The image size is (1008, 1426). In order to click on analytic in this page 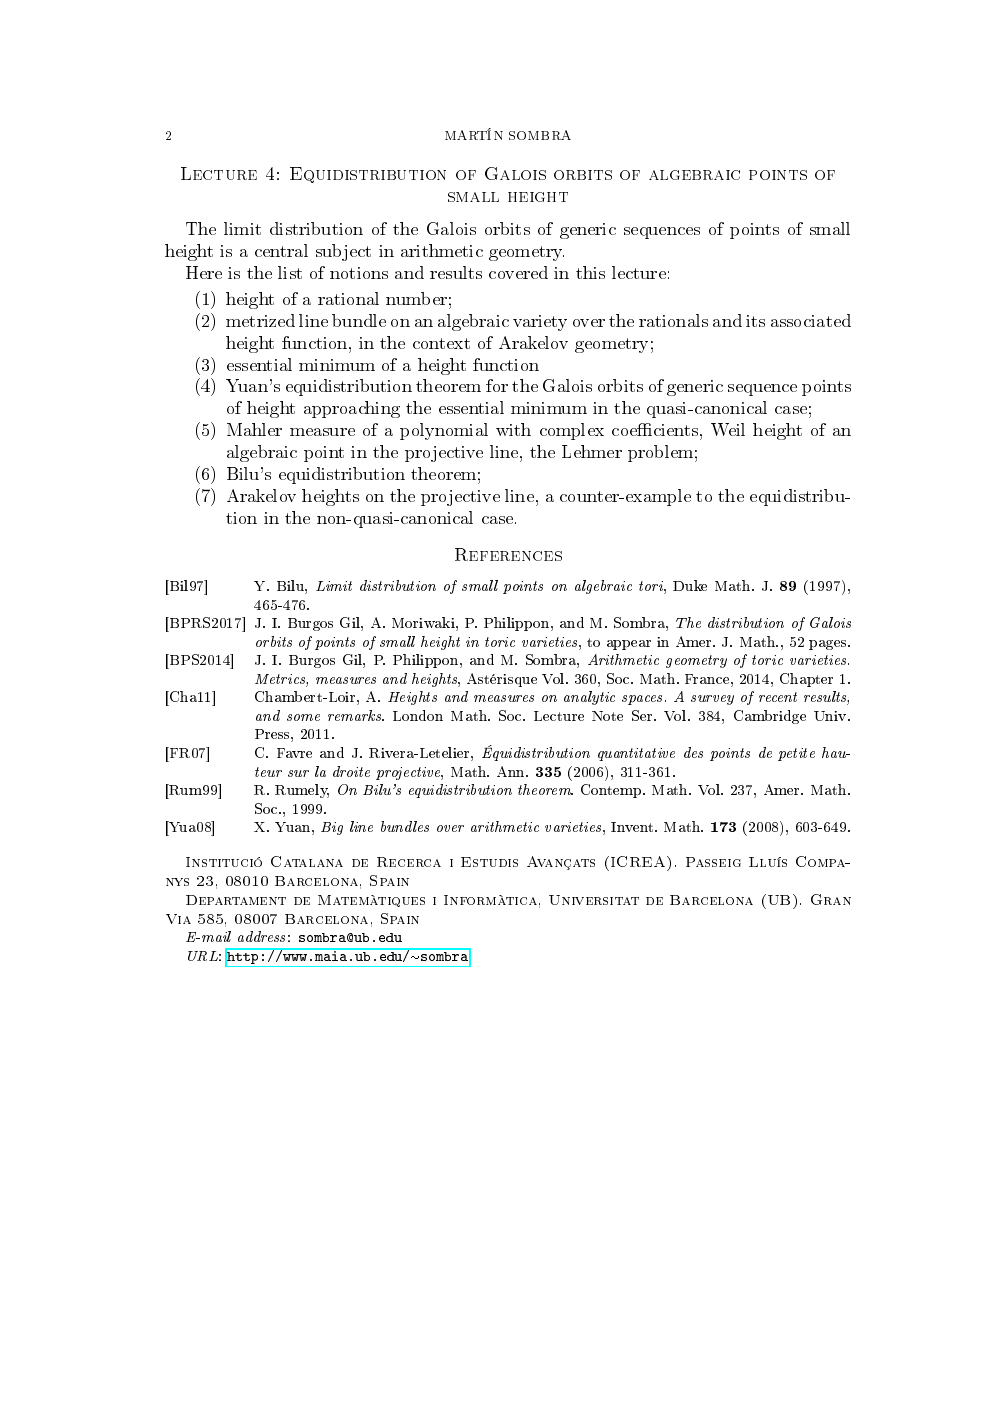, I will do `click(589, 698)`.
